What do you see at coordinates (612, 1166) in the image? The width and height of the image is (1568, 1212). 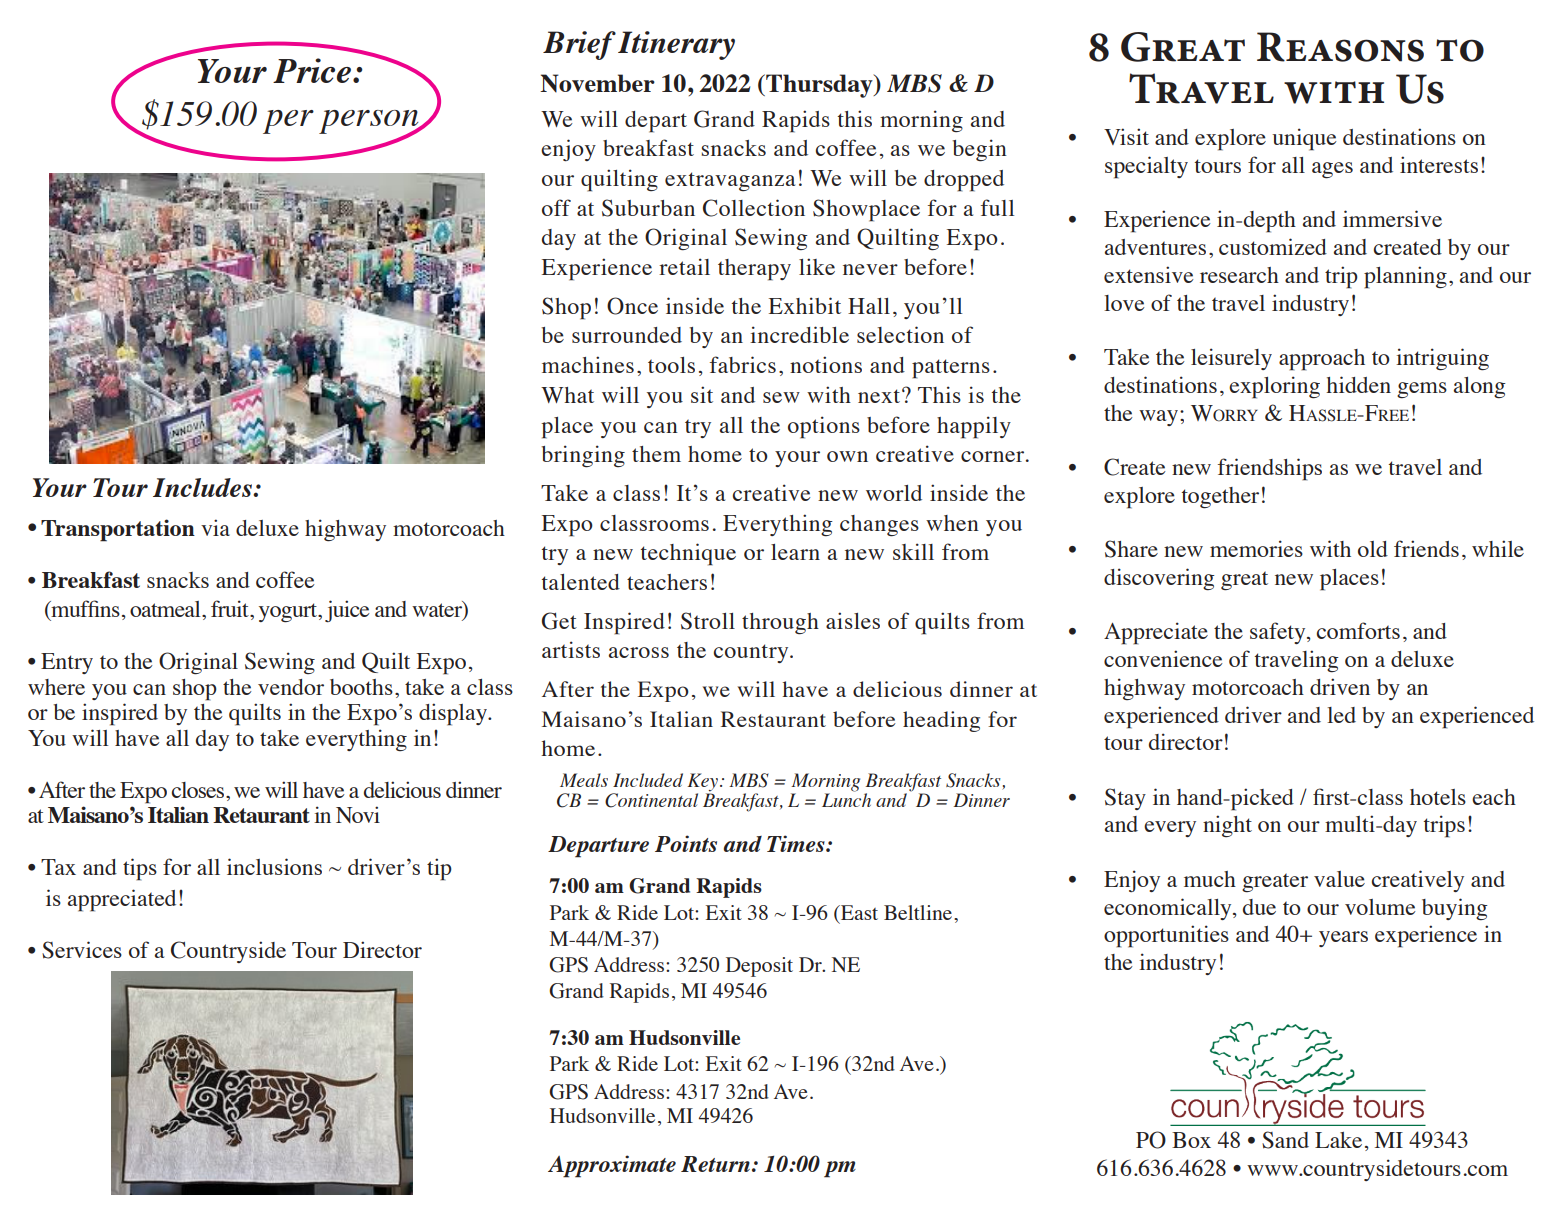 I see `Approximate` at bounding box center [612, 1166].
